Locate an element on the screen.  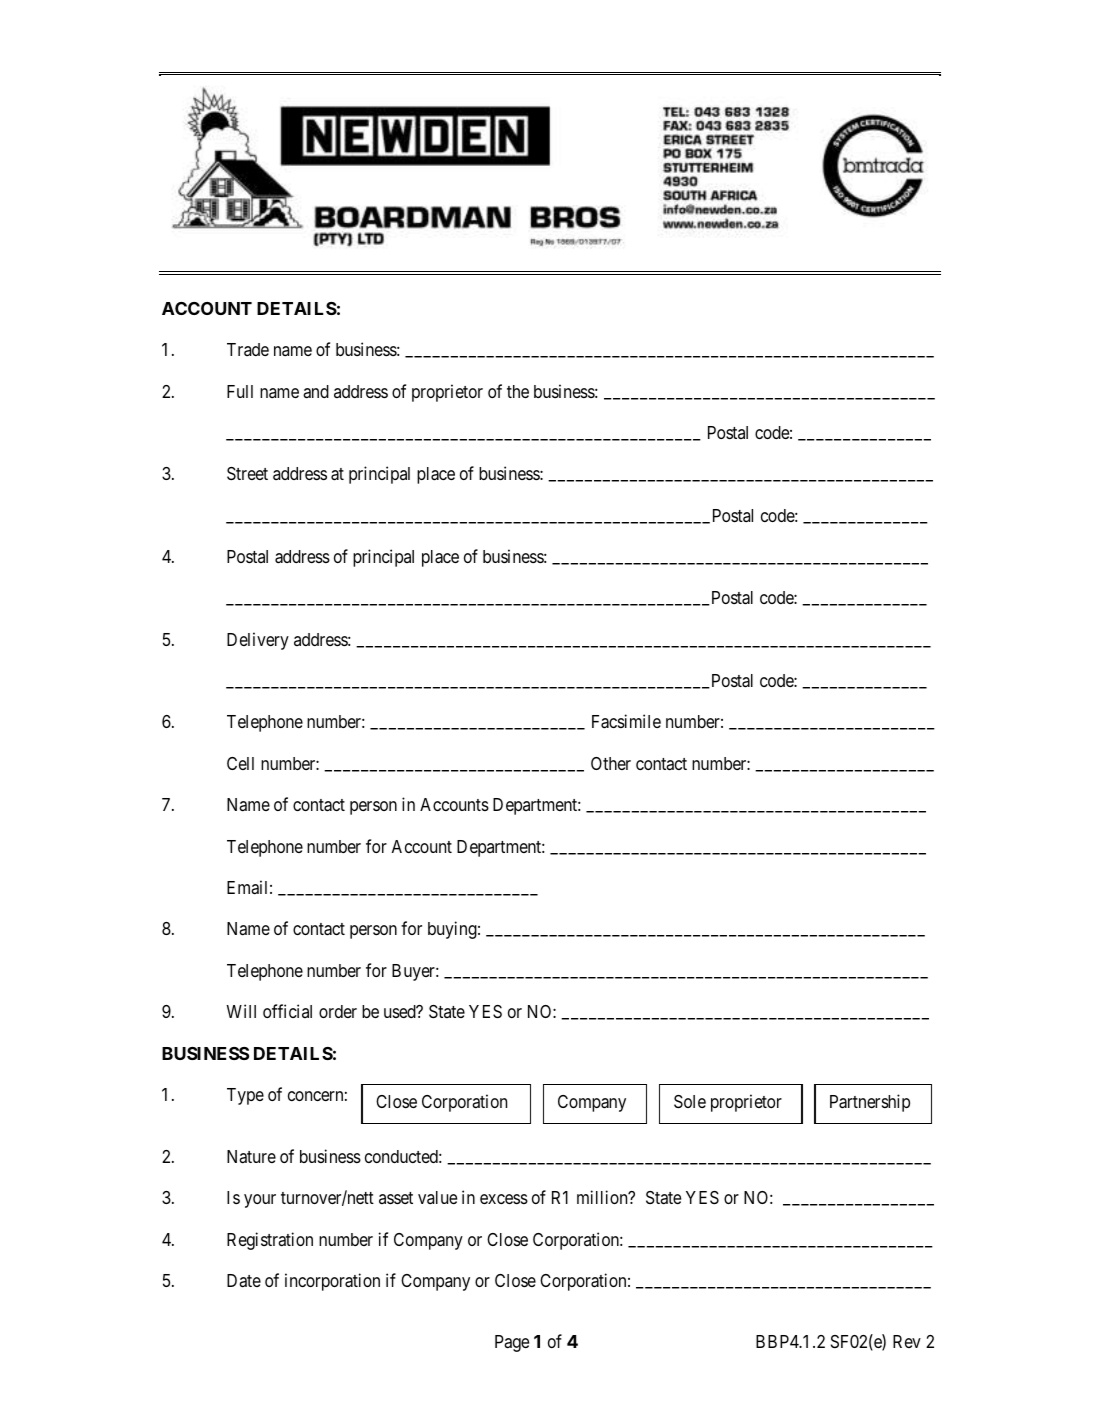
order is located at coordinates (338, 1011).
